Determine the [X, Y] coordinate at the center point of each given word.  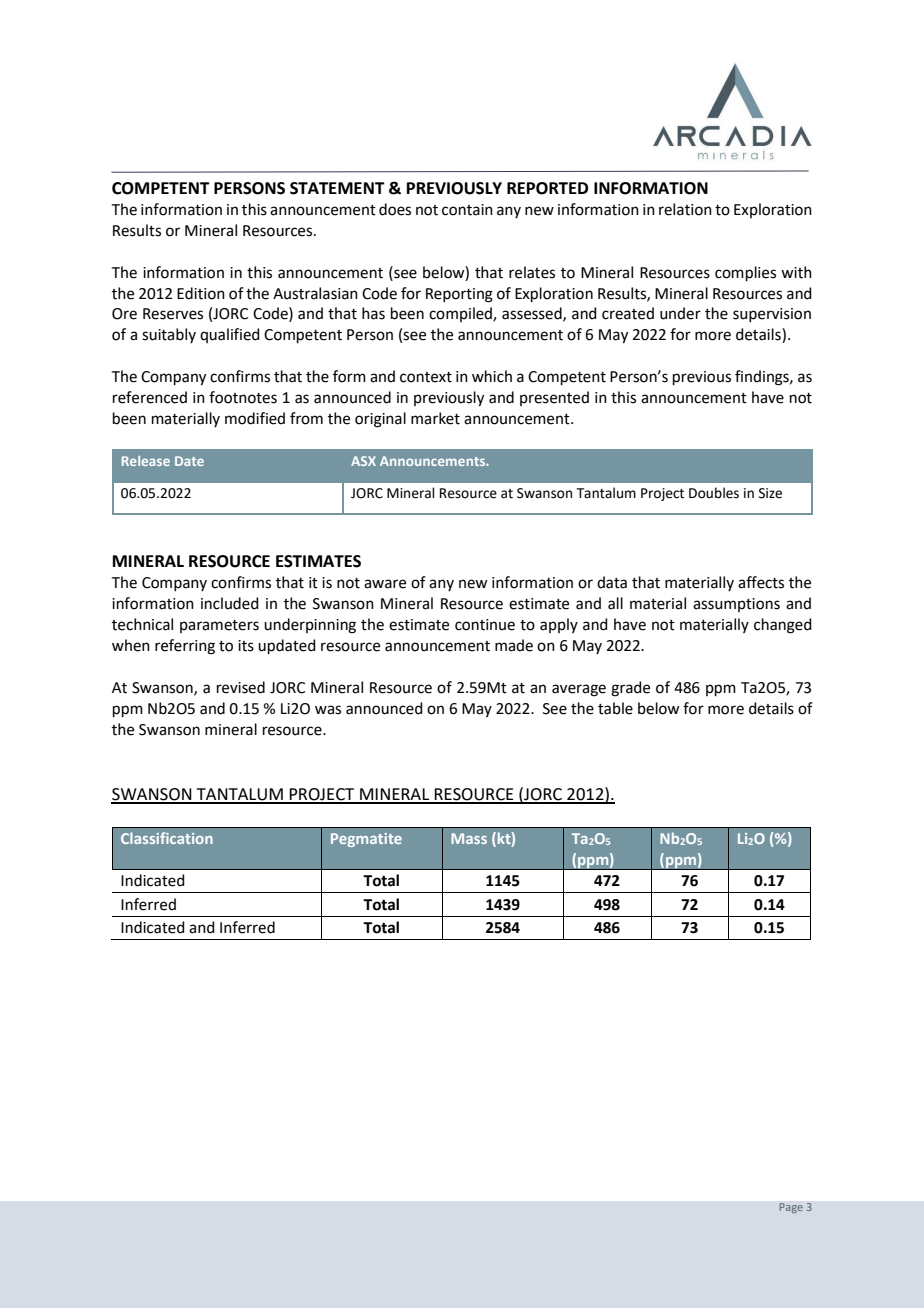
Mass [469, 838]
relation [685, 209]
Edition [201, 293]
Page [791, 1208]
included [230, 603]
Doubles [714, 493]
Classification [167, 838]
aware [385, 584]
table [615, 708]
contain [467, 210]
